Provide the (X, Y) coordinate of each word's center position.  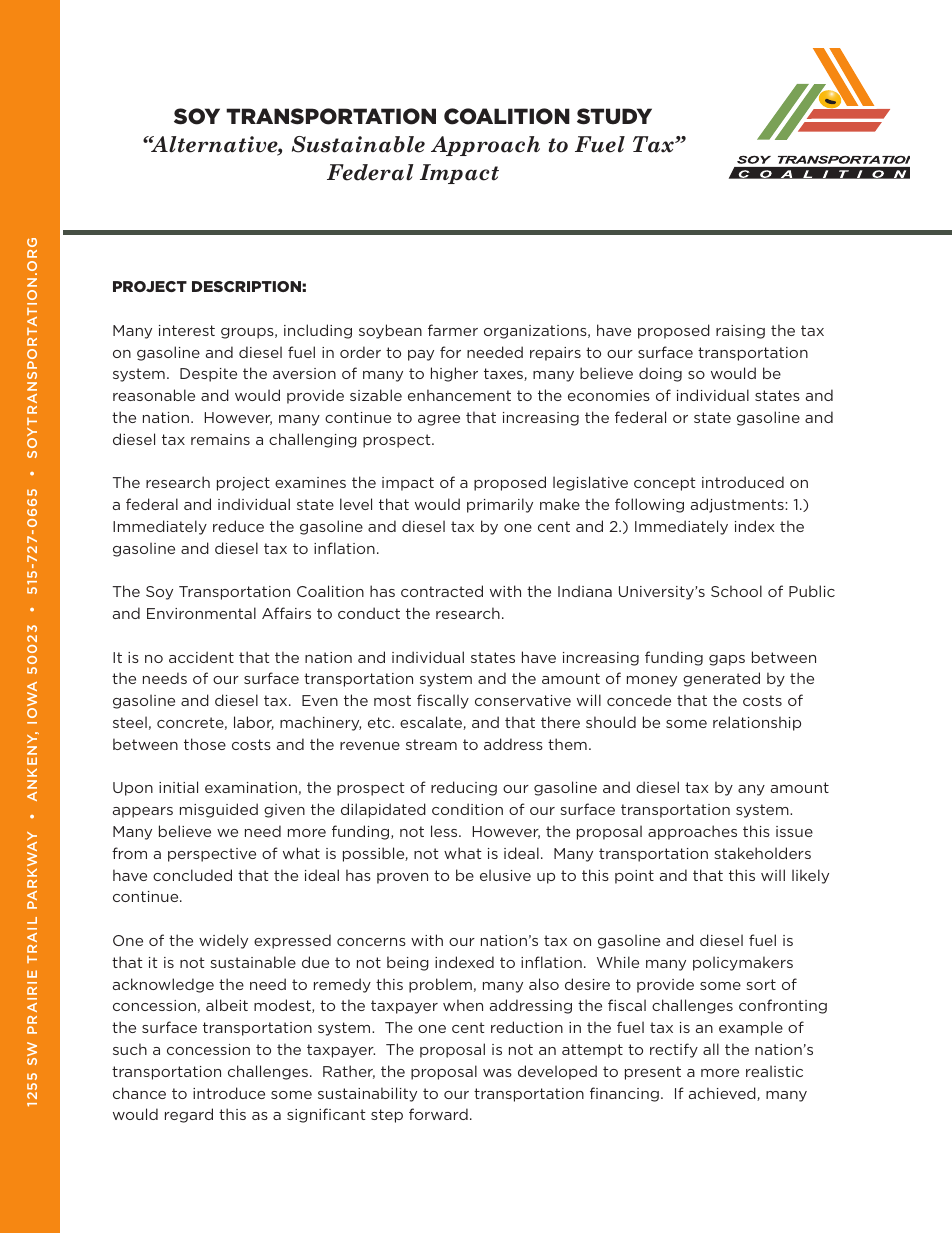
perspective (212, 855)
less (445, 831)
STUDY (614, 116)
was (497, 1073)
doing (660, 374)
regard (189, 1115)
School (736, 591)
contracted (442, 591)
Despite (208, 375)
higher (454, 374)
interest (187, 330)
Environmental (201, 613)
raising (740, 332)
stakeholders (762, 853)
